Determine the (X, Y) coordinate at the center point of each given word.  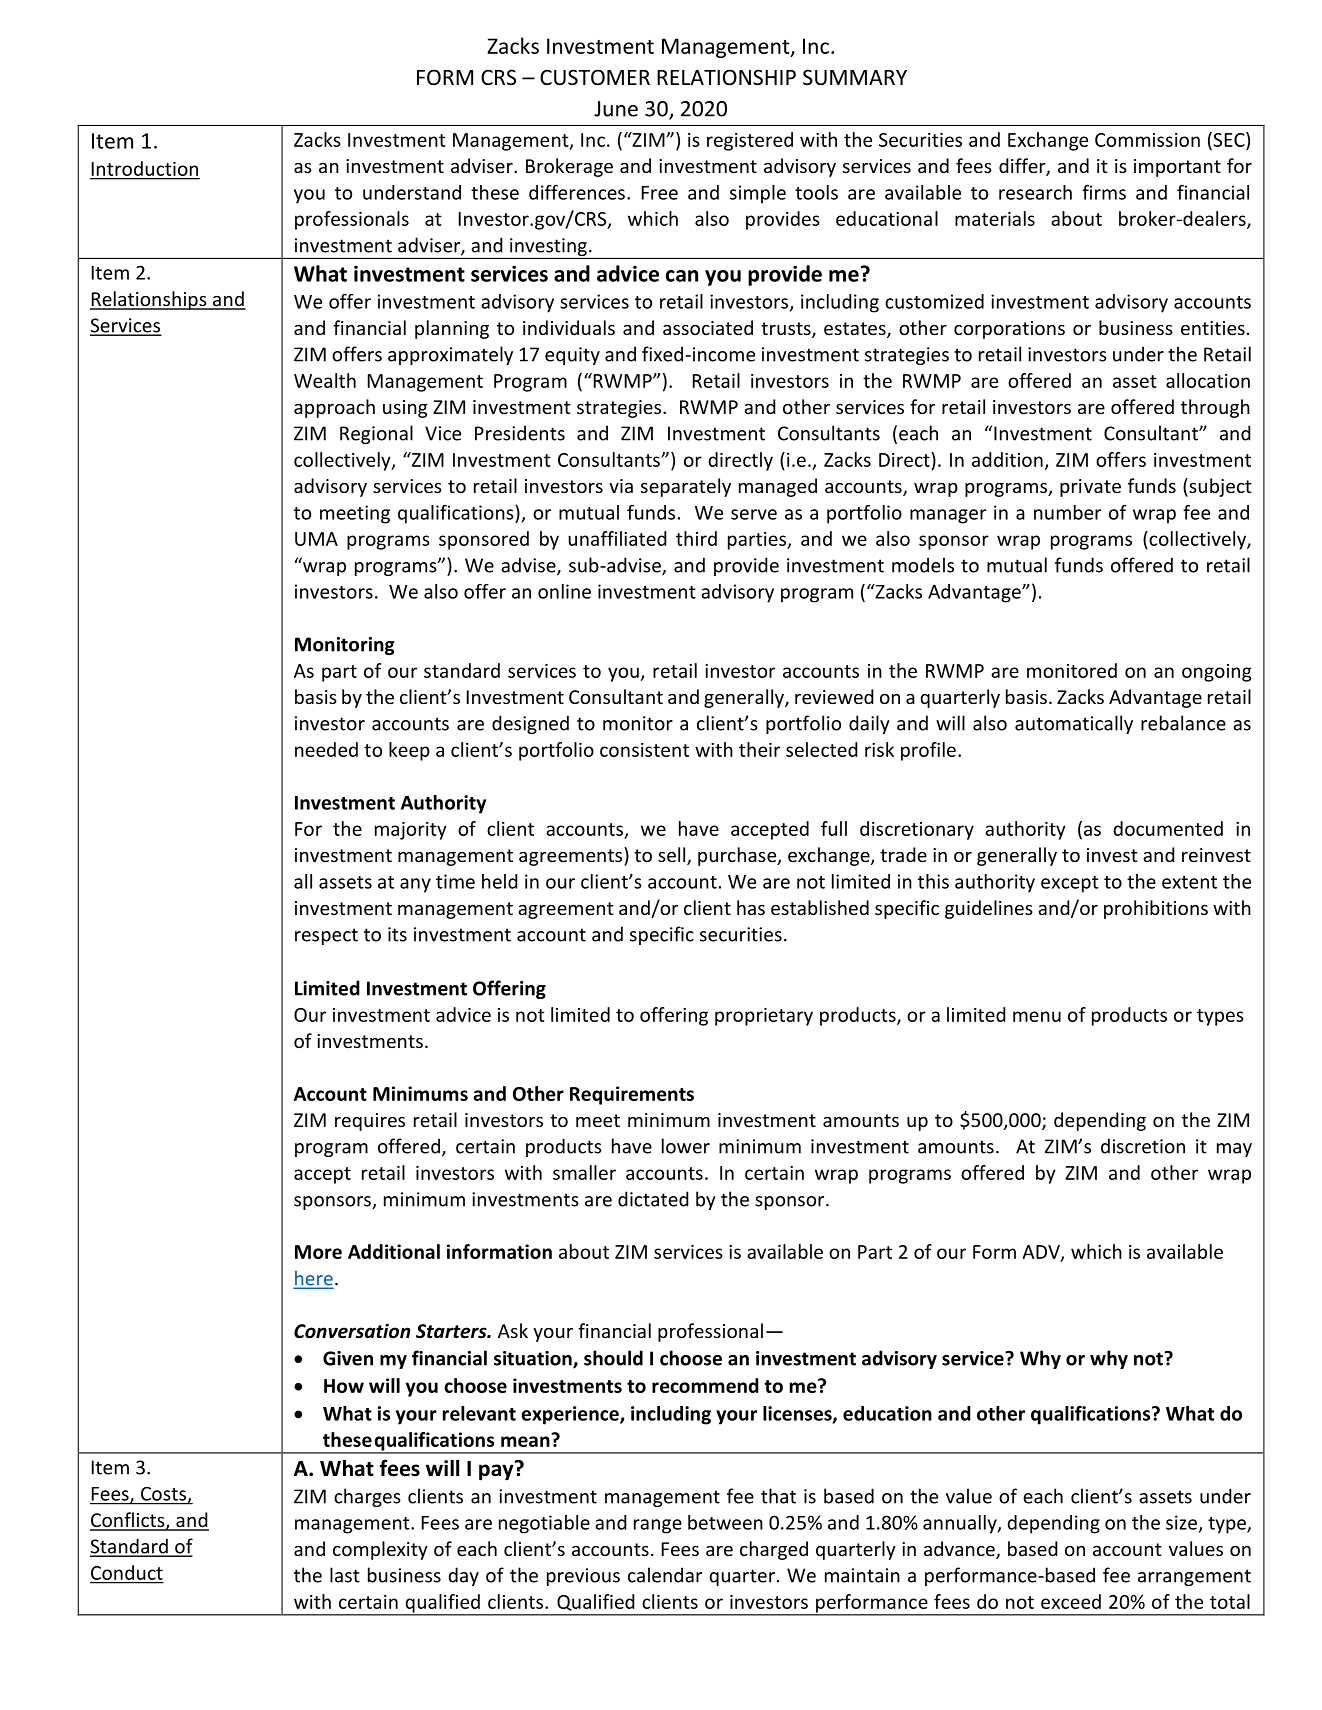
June (616, 109)
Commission (1147, 140)
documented (1168, 828)
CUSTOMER (595, 77)
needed (326, 749)
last (345, 1575)
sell (673, 856)
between (725, 1522)
